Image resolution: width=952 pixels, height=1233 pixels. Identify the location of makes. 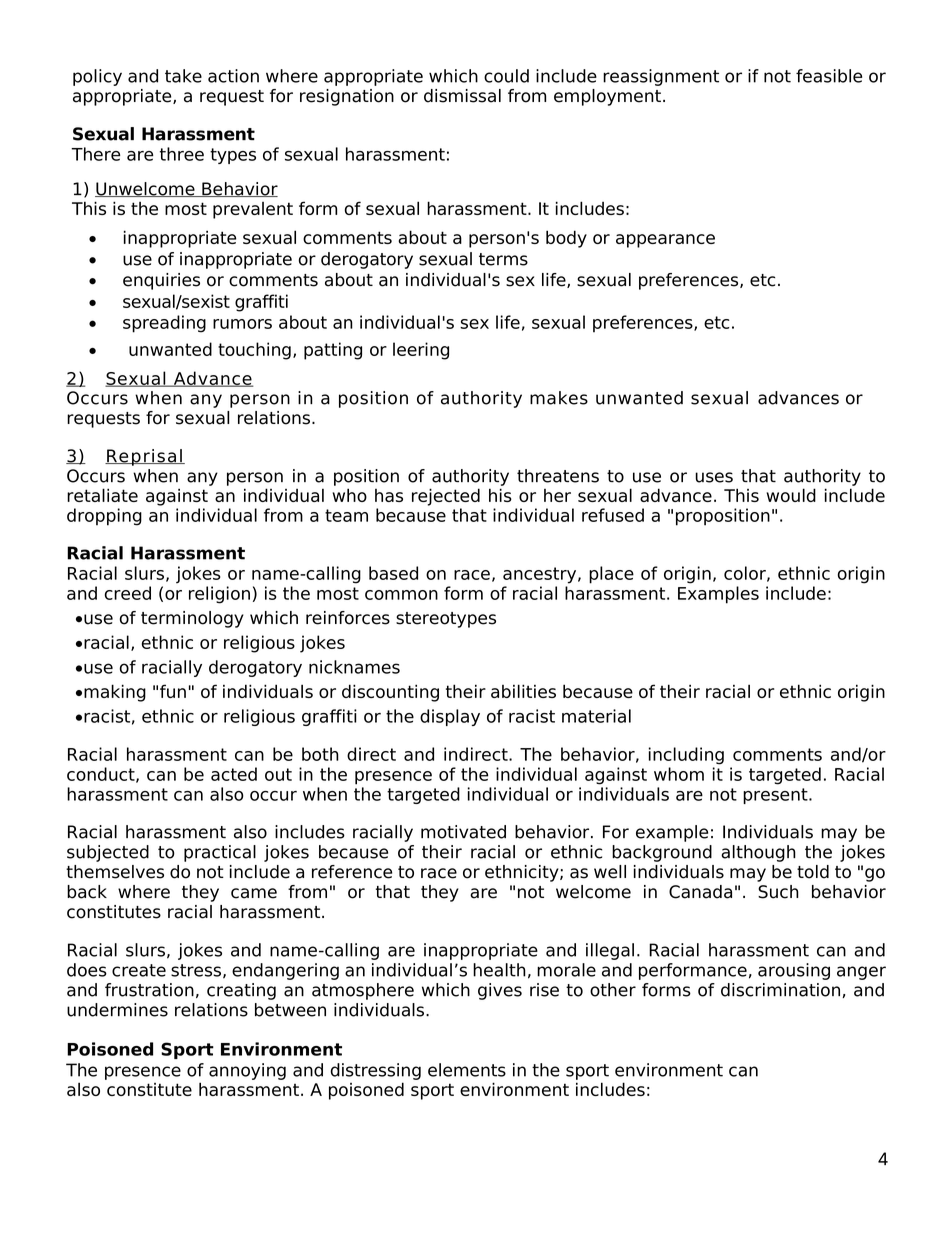
(559, 398).
